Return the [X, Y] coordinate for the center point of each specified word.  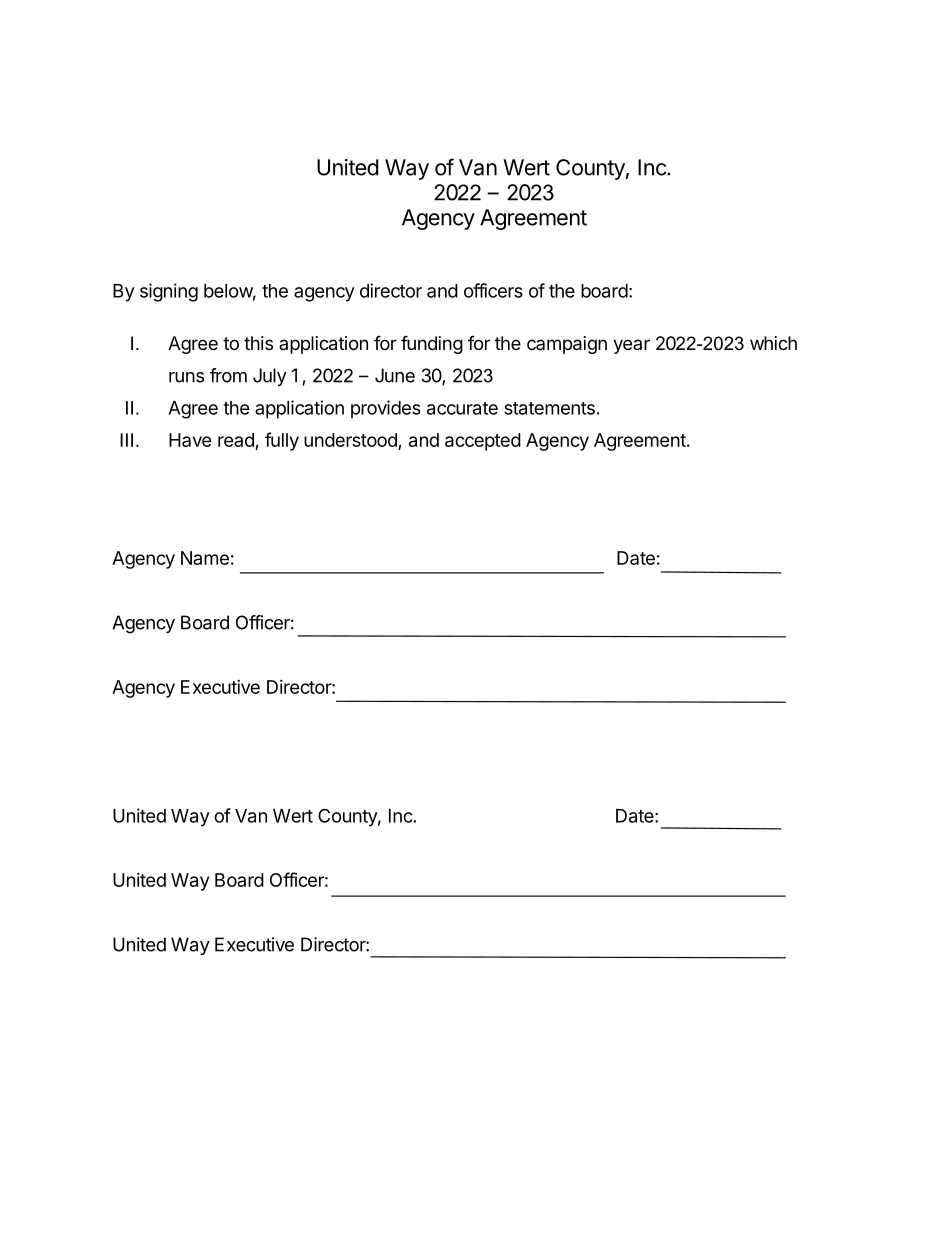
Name [205, 558]
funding [432, 344]
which [773, 343]
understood [350, 440]
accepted [483, 442]
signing [169, 292]
